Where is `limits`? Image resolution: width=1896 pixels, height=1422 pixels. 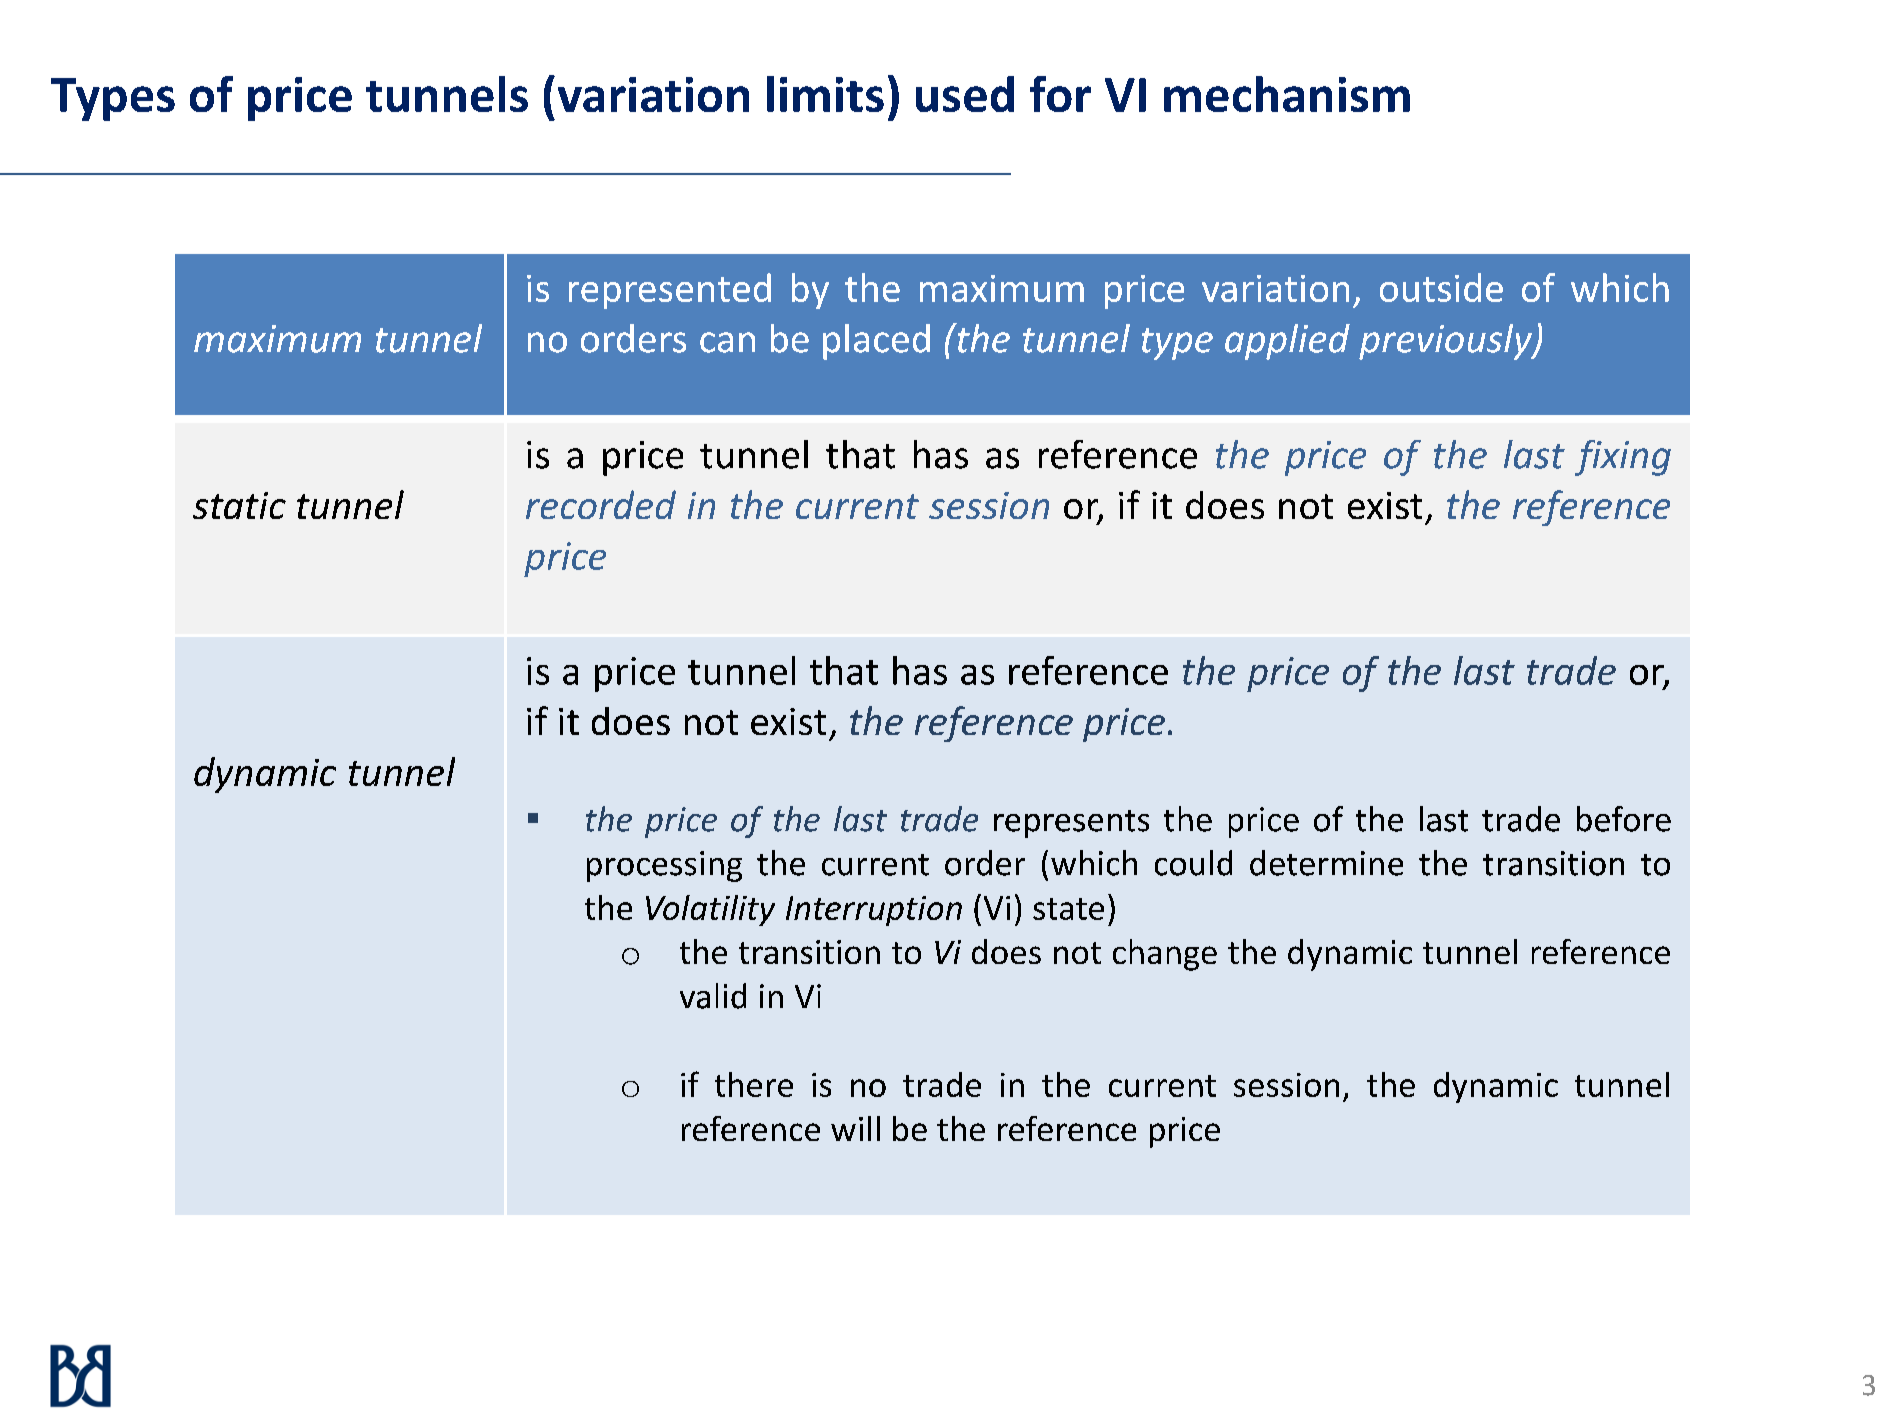 limits is located at coordinates (825, 94).
